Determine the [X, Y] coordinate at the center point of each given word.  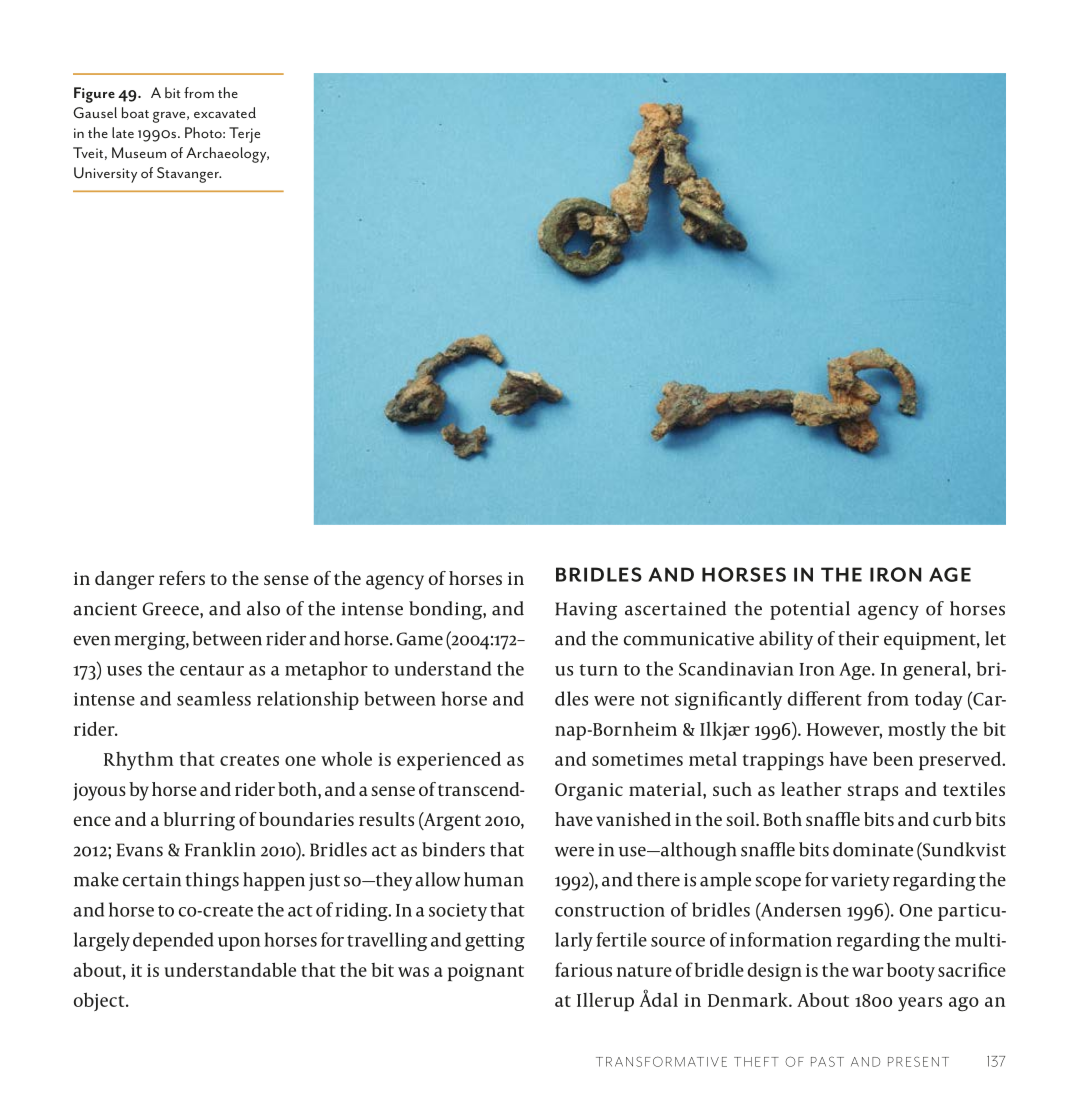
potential [810, 610]
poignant [486, 972]
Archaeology [227, 155]
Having [586, 611]
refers [182, 578]
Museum [139, 152]
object [100, 1001]
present [918, 1062]
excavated [225, 112]
